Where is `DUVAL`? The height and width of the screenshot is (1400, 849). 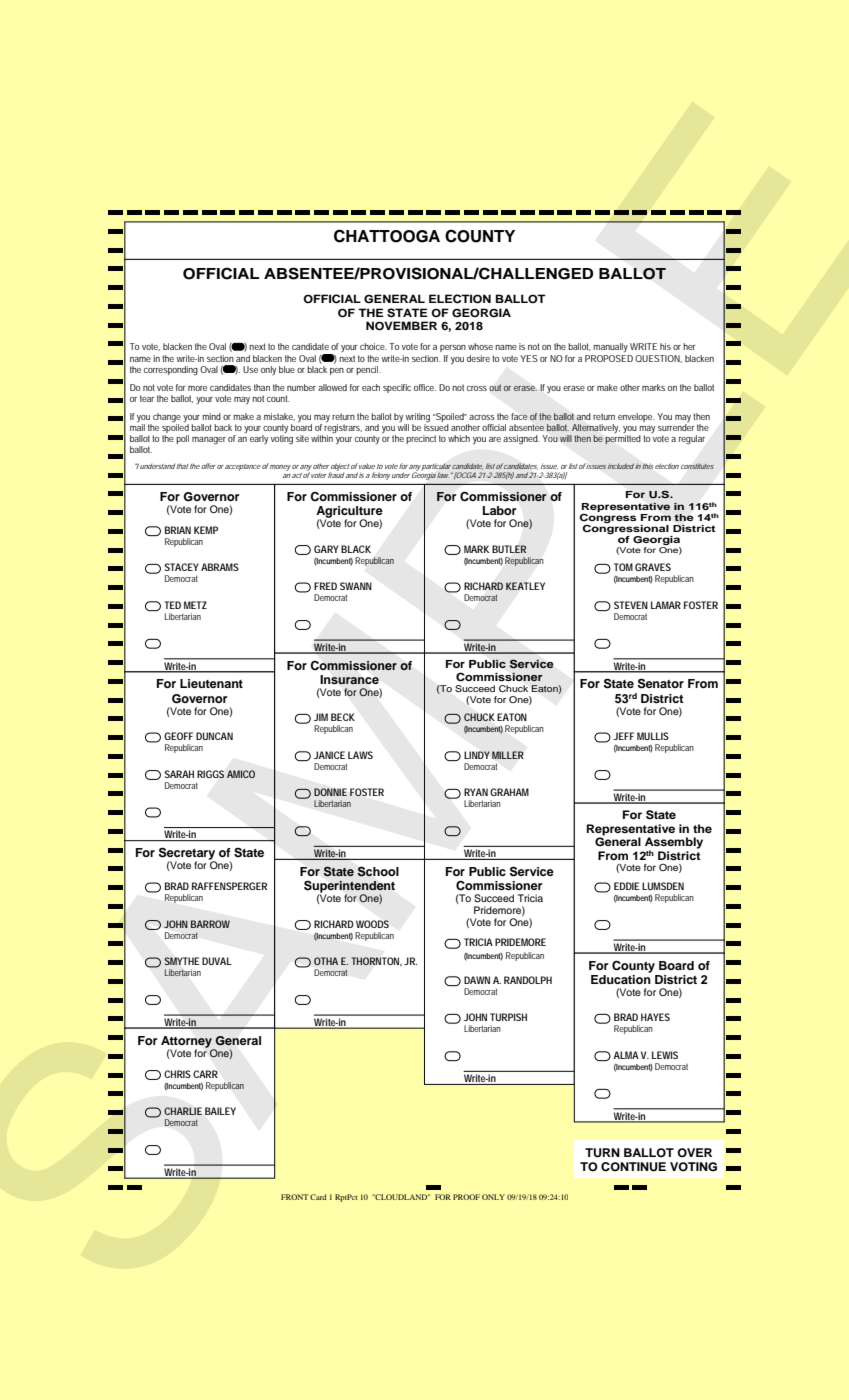 DUVAL is located at coordinates (217, 961).
